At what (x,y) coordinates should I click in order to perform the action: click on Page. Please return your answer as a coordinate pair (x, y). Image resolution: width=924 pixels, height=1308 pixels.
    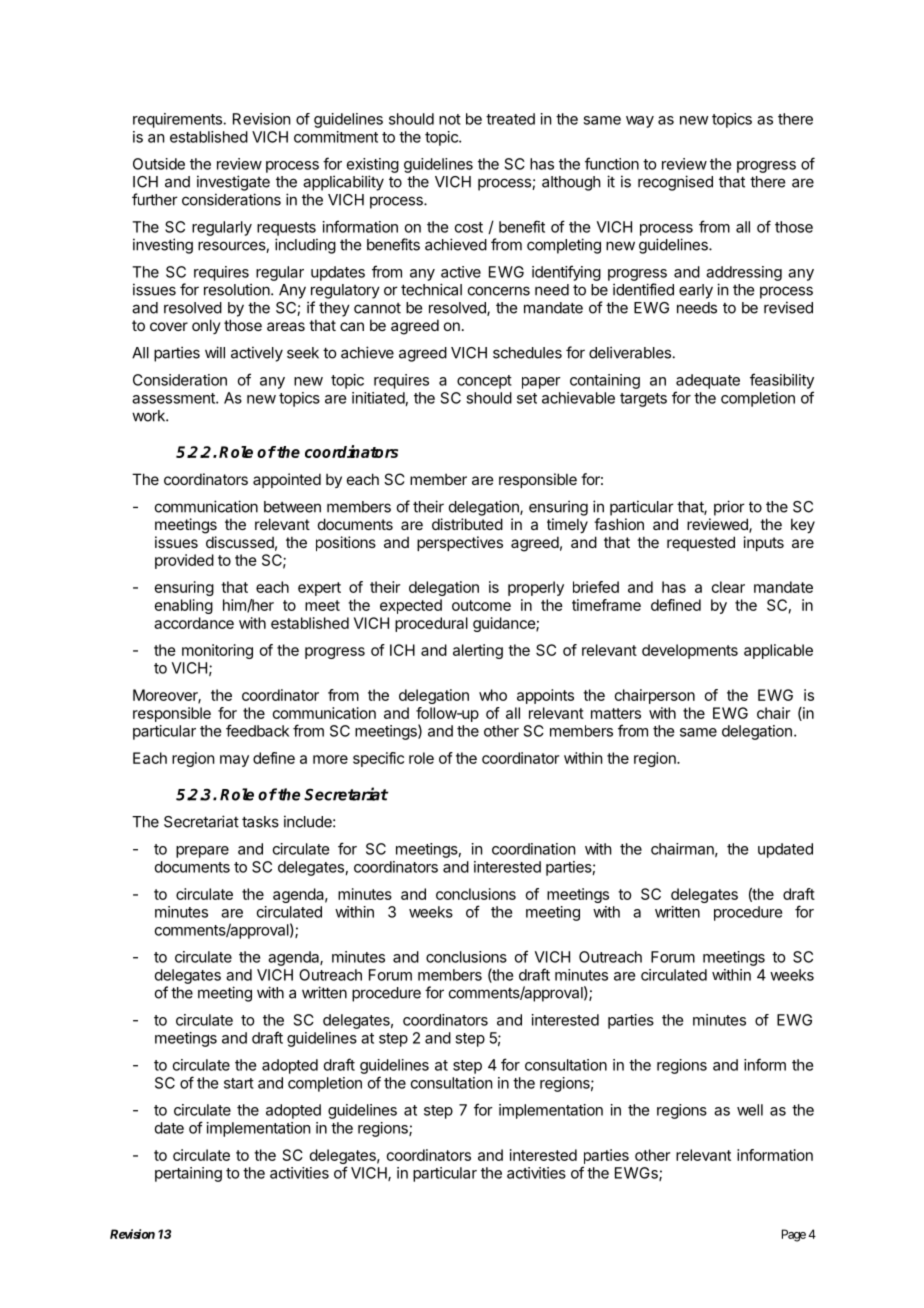
    Looking at the image, I should click on (794, 1235).
